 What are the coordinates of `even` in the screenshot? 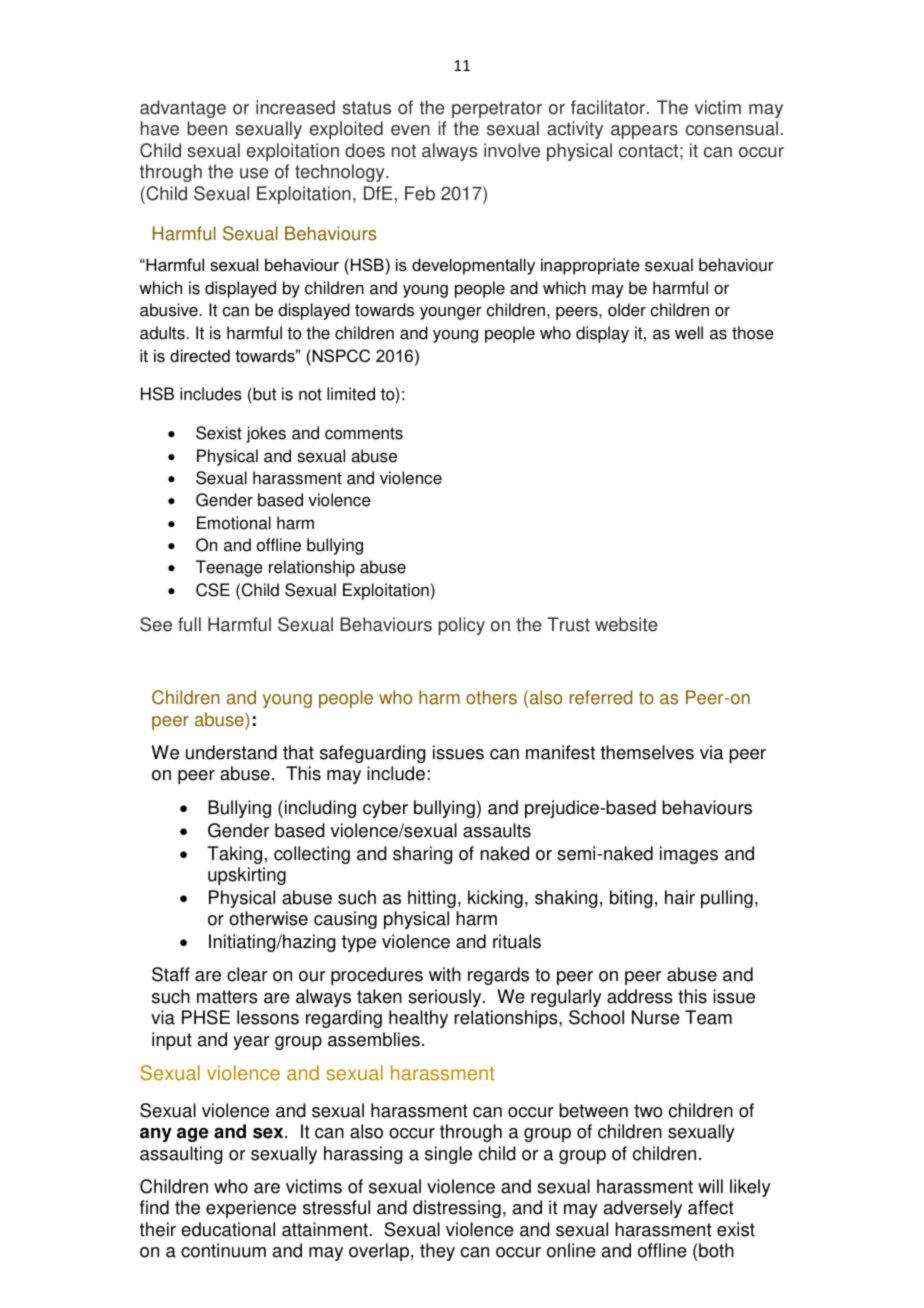 It's located at (410, 130).
